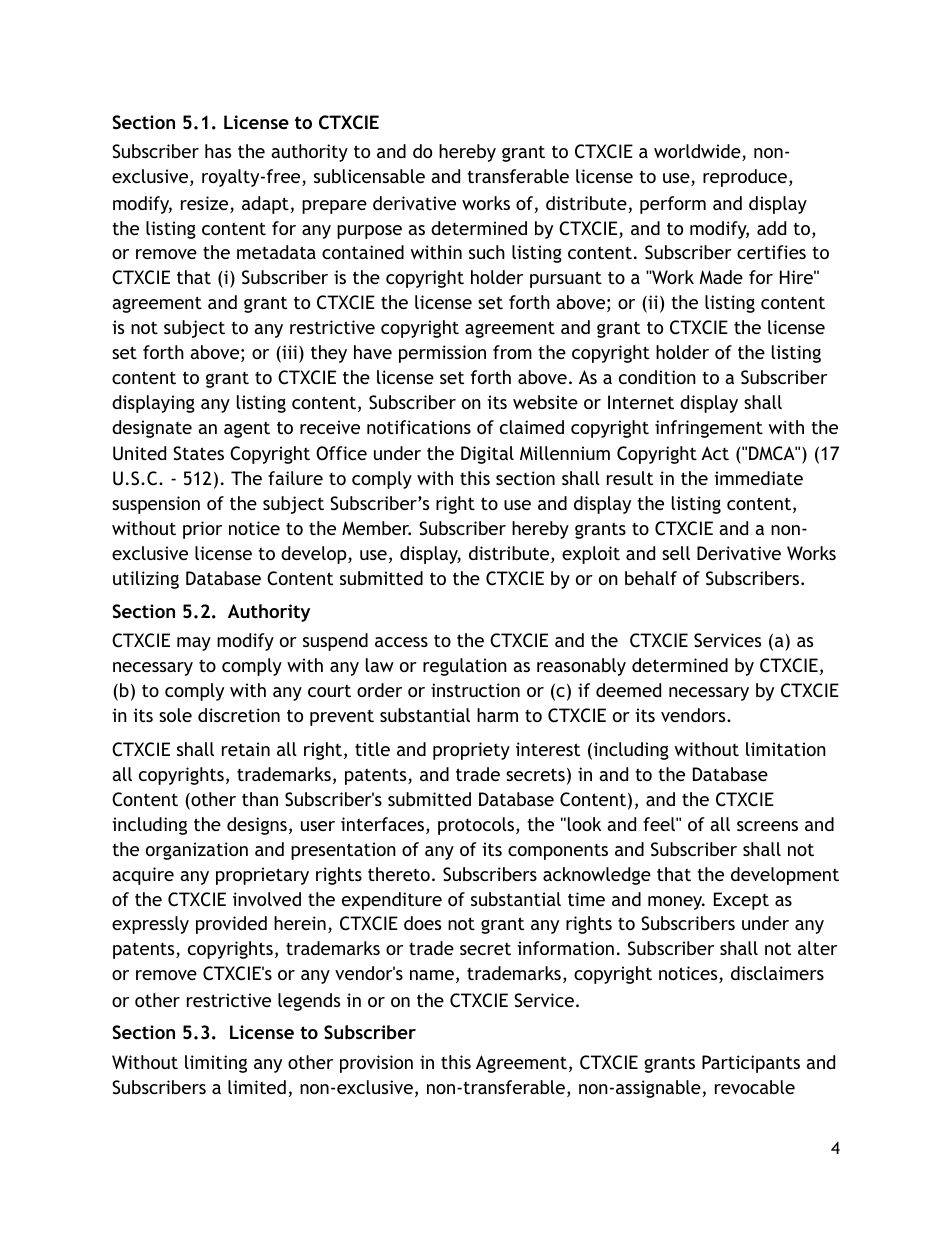 This screenshot has height=1233, width=952. Describe the element at coordinates (206, 204) in the screenshot. I see `resize` at that location.
